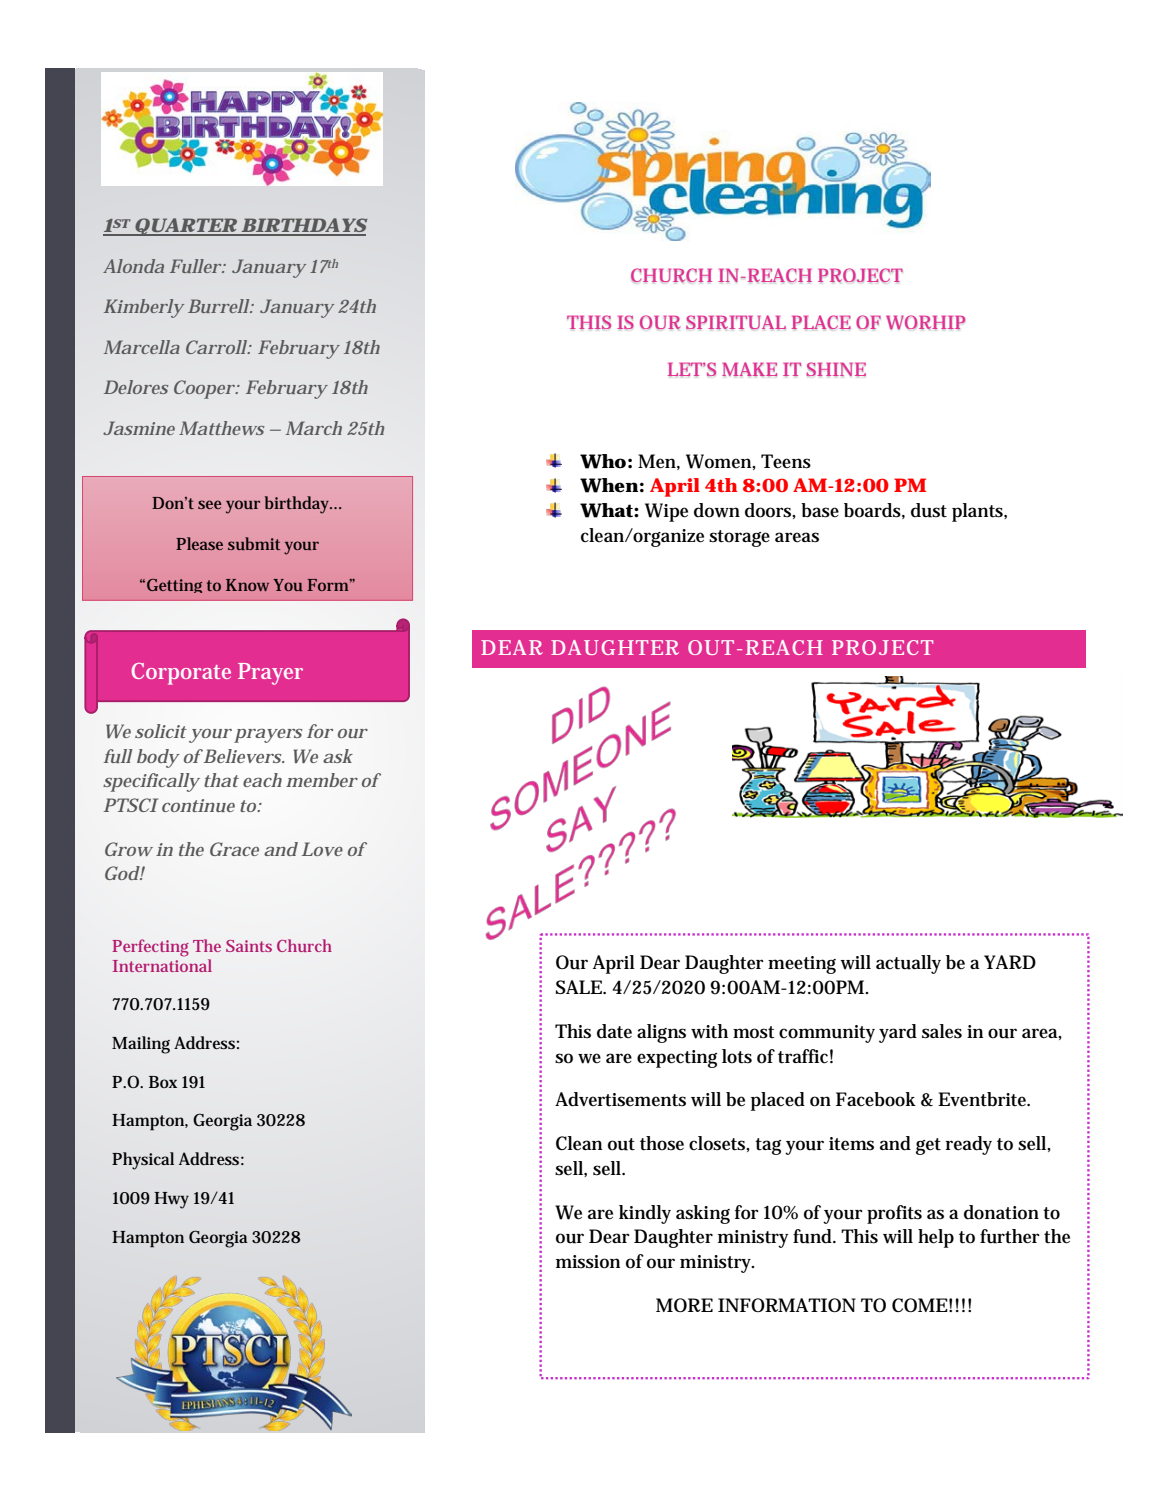  Describe the element at coordinates (749, 369) in the screenshot. I see `MAKE` at that location.
